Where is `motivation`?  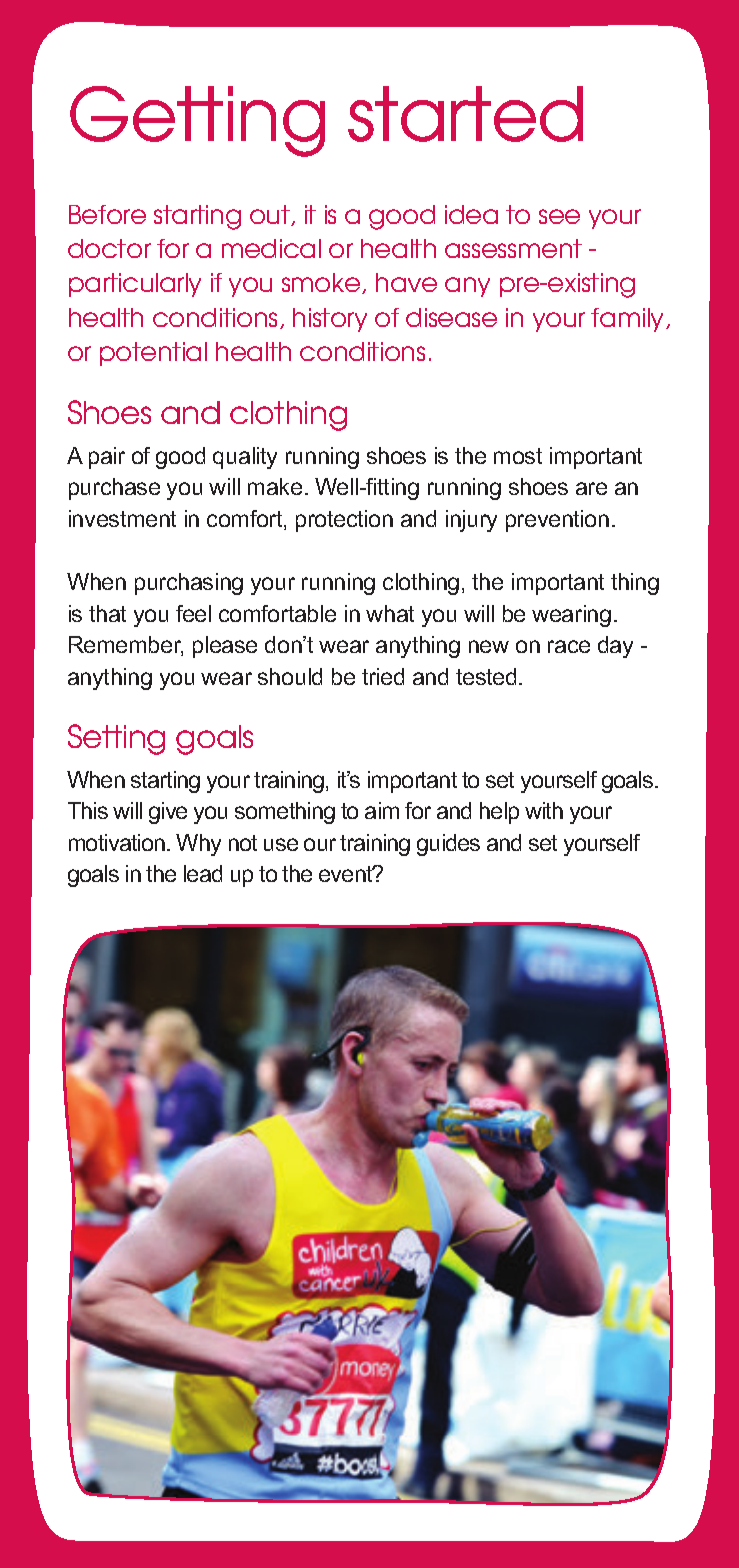
motivation is located at coordinates (117, 842).
